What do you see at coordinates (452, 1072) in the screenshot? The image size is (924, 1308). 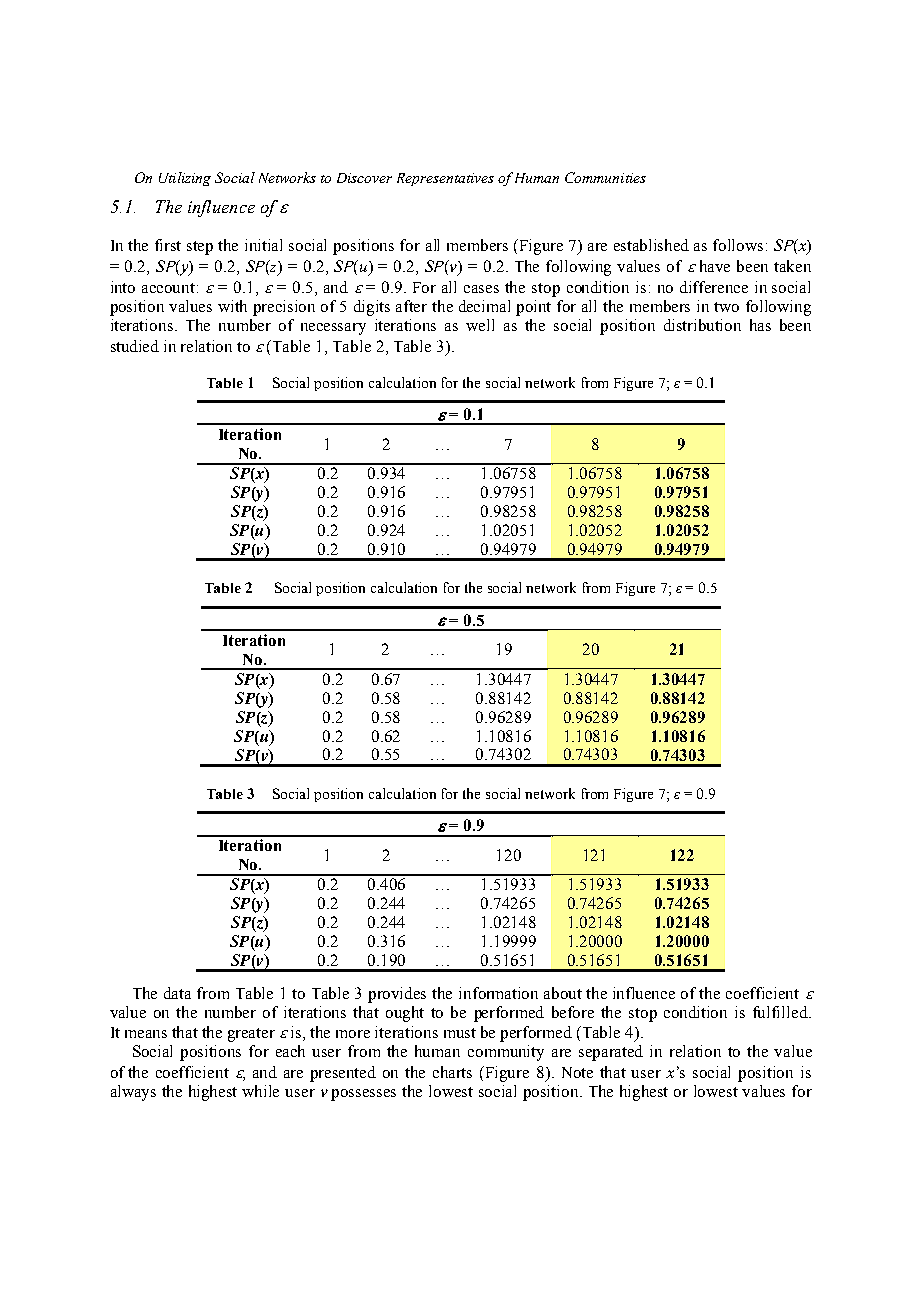 I see `charts` at bounding box center [452, 1072].
